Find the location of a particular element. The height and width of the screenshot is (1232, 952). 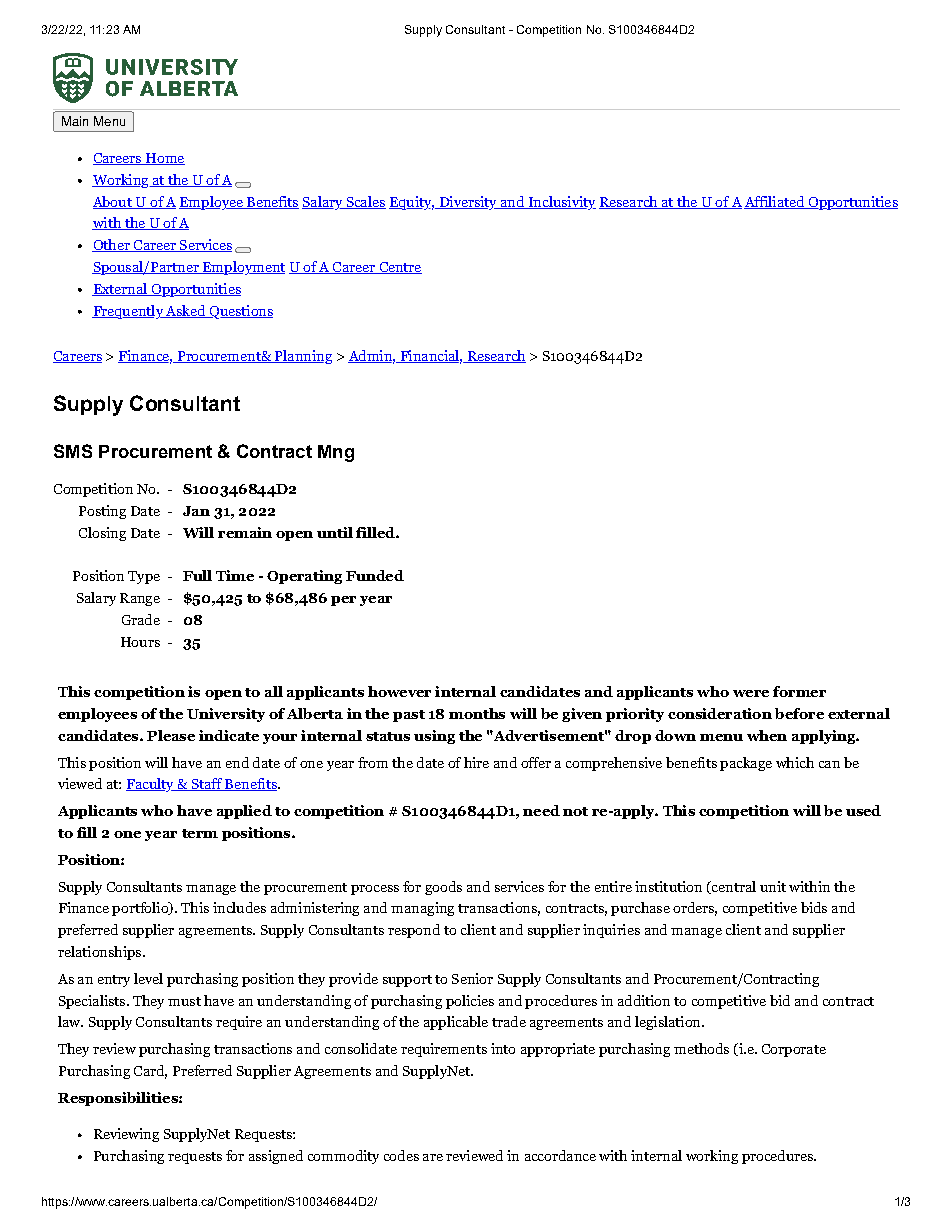

codes is located at coordinates (401, 1155).
